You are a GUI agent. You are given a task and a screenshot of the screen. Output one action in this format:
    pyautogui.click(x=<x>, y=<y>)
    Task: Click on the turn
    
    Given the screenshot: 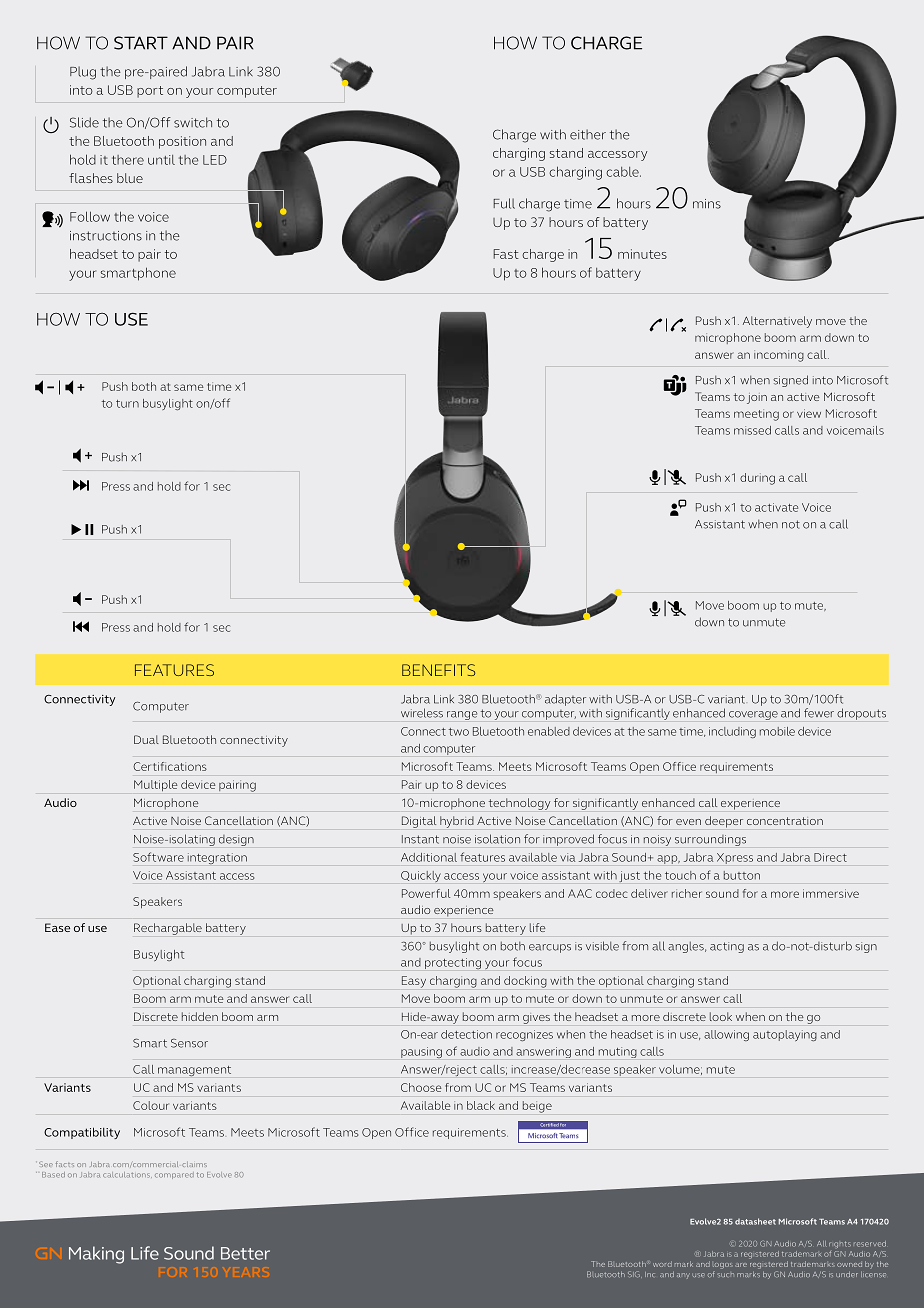 What is the action you would take?
    pyautogui.click(x=127, y=404)
